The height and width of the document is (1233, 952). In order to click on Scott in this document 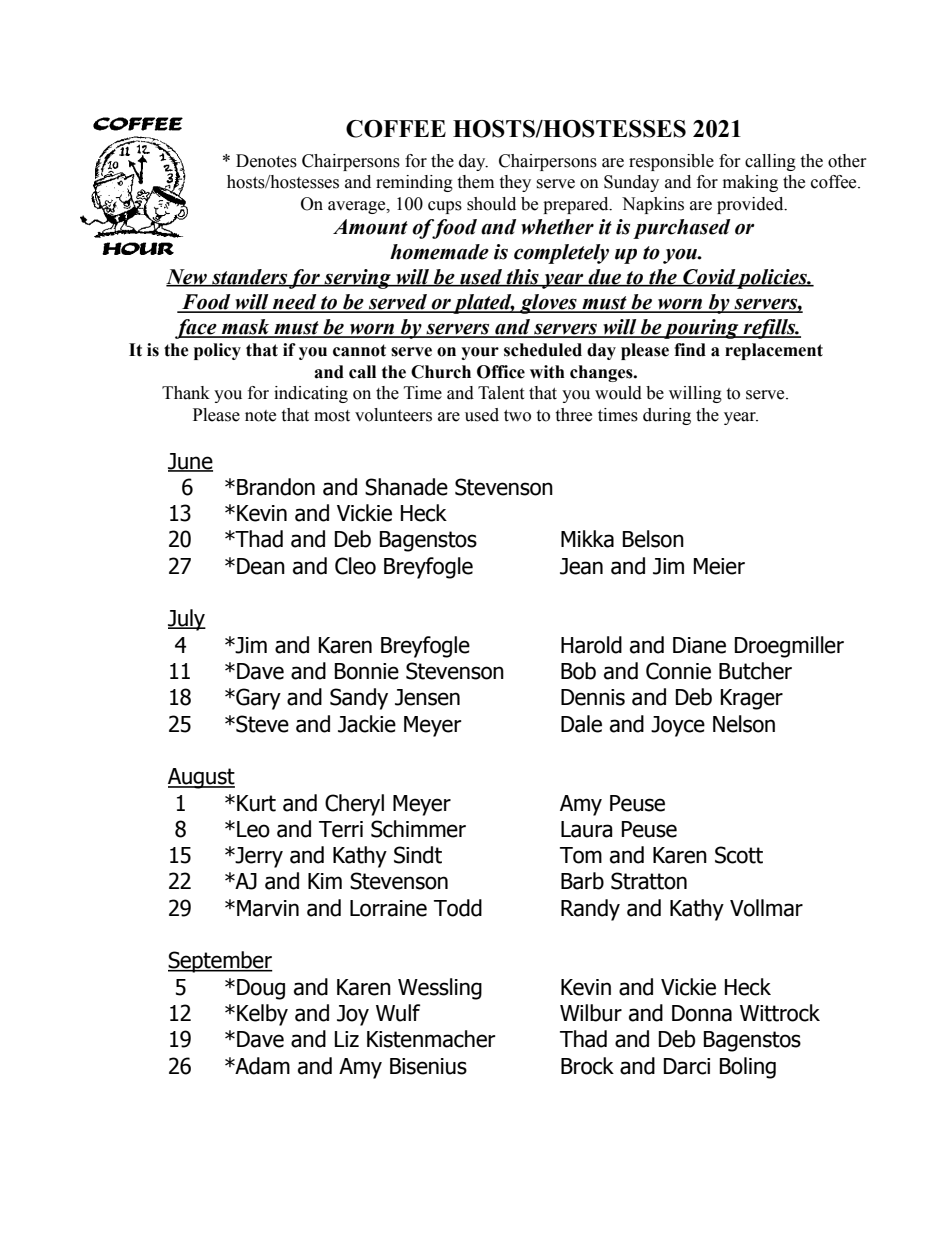, I will do `click(739, 855)`.
